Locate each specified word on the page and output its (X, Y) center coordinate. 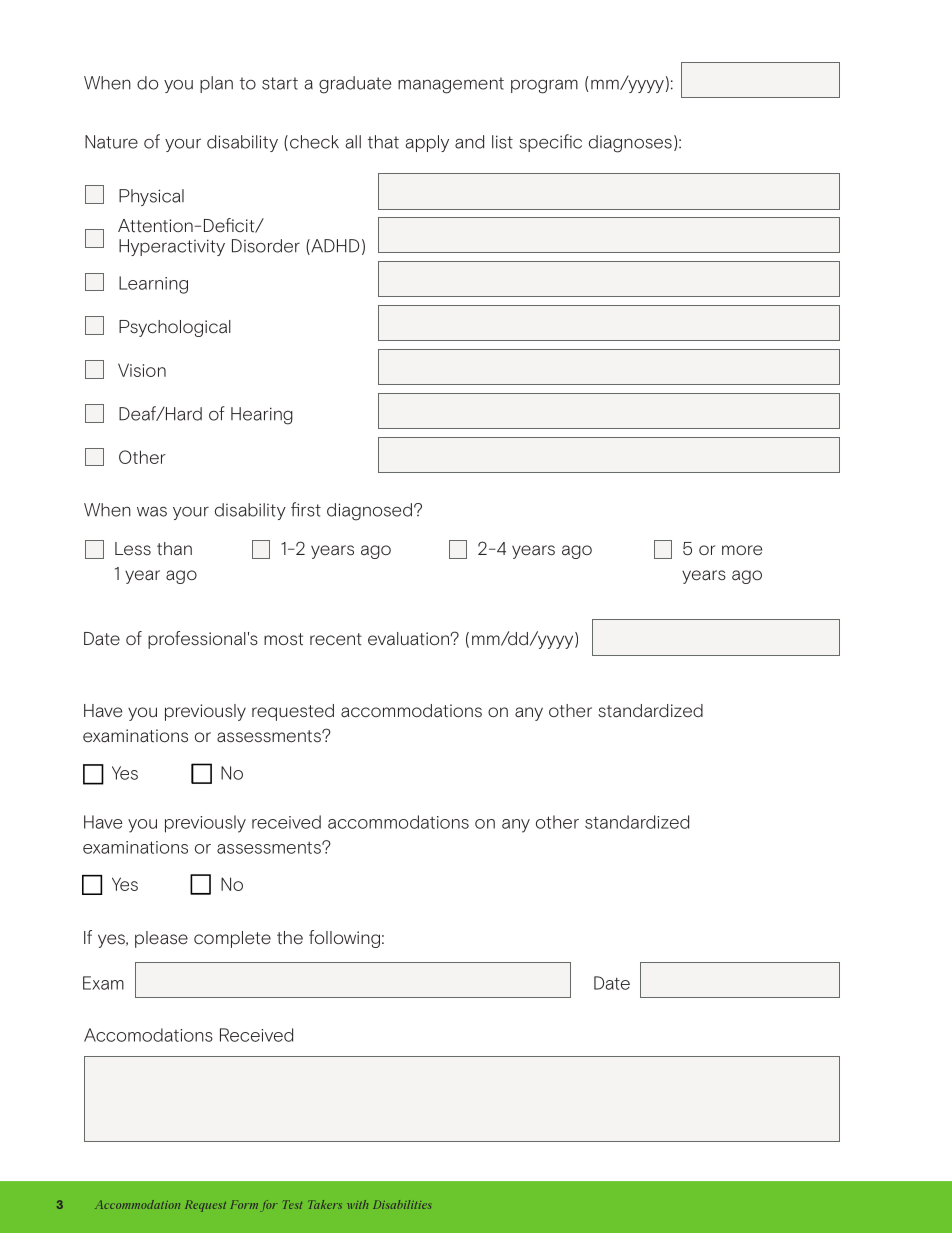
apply (427, 143)
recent (336, 639)
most (283, 639)
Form (244, 1204)
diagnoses (630, 144)
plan (216, 84)
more (742, 550)
